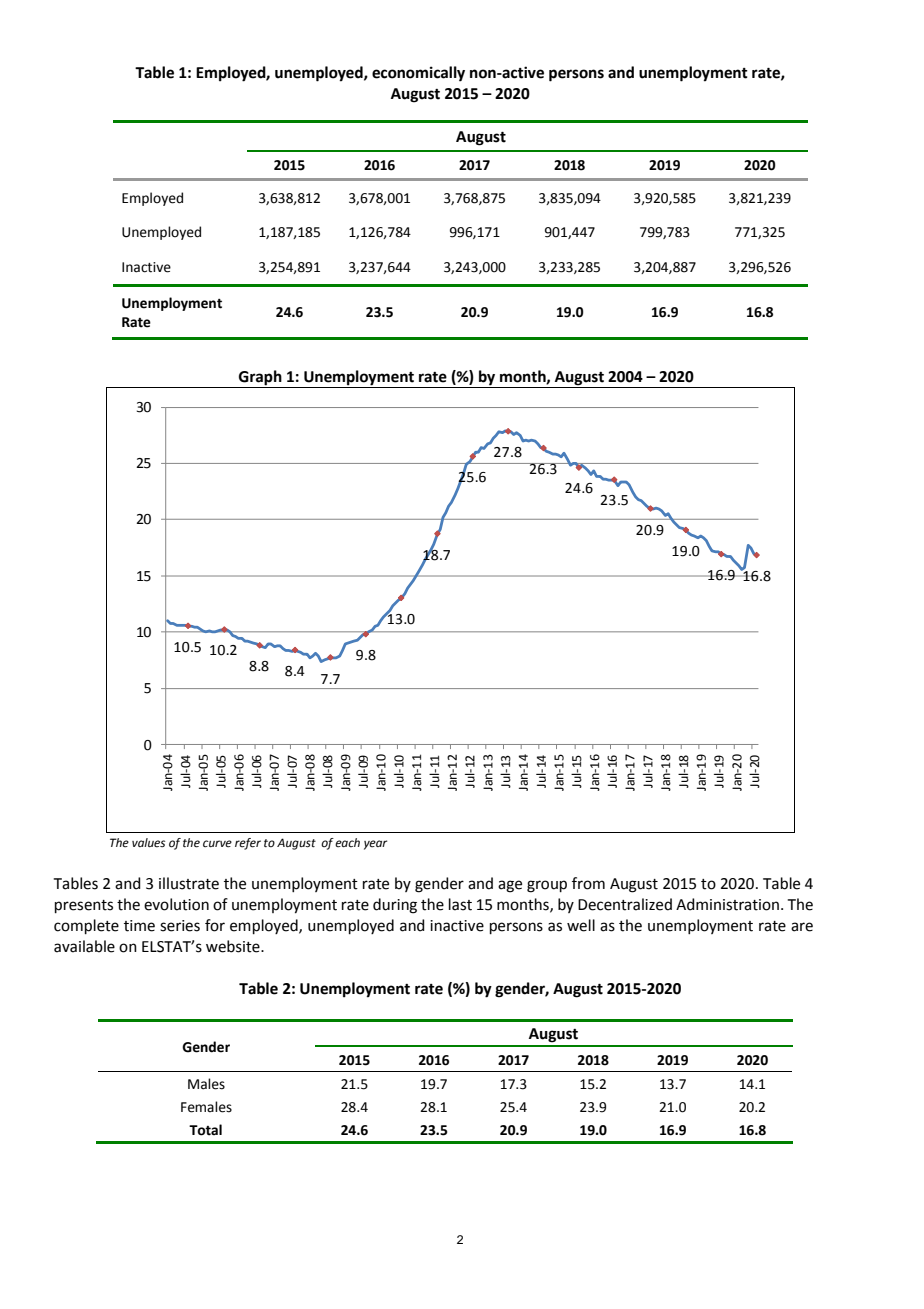 Image resolution: width=924 pixels, height=1309 pixels. Describe the element at coordinates (217, 844) in the page. I see `curve` at that location.
